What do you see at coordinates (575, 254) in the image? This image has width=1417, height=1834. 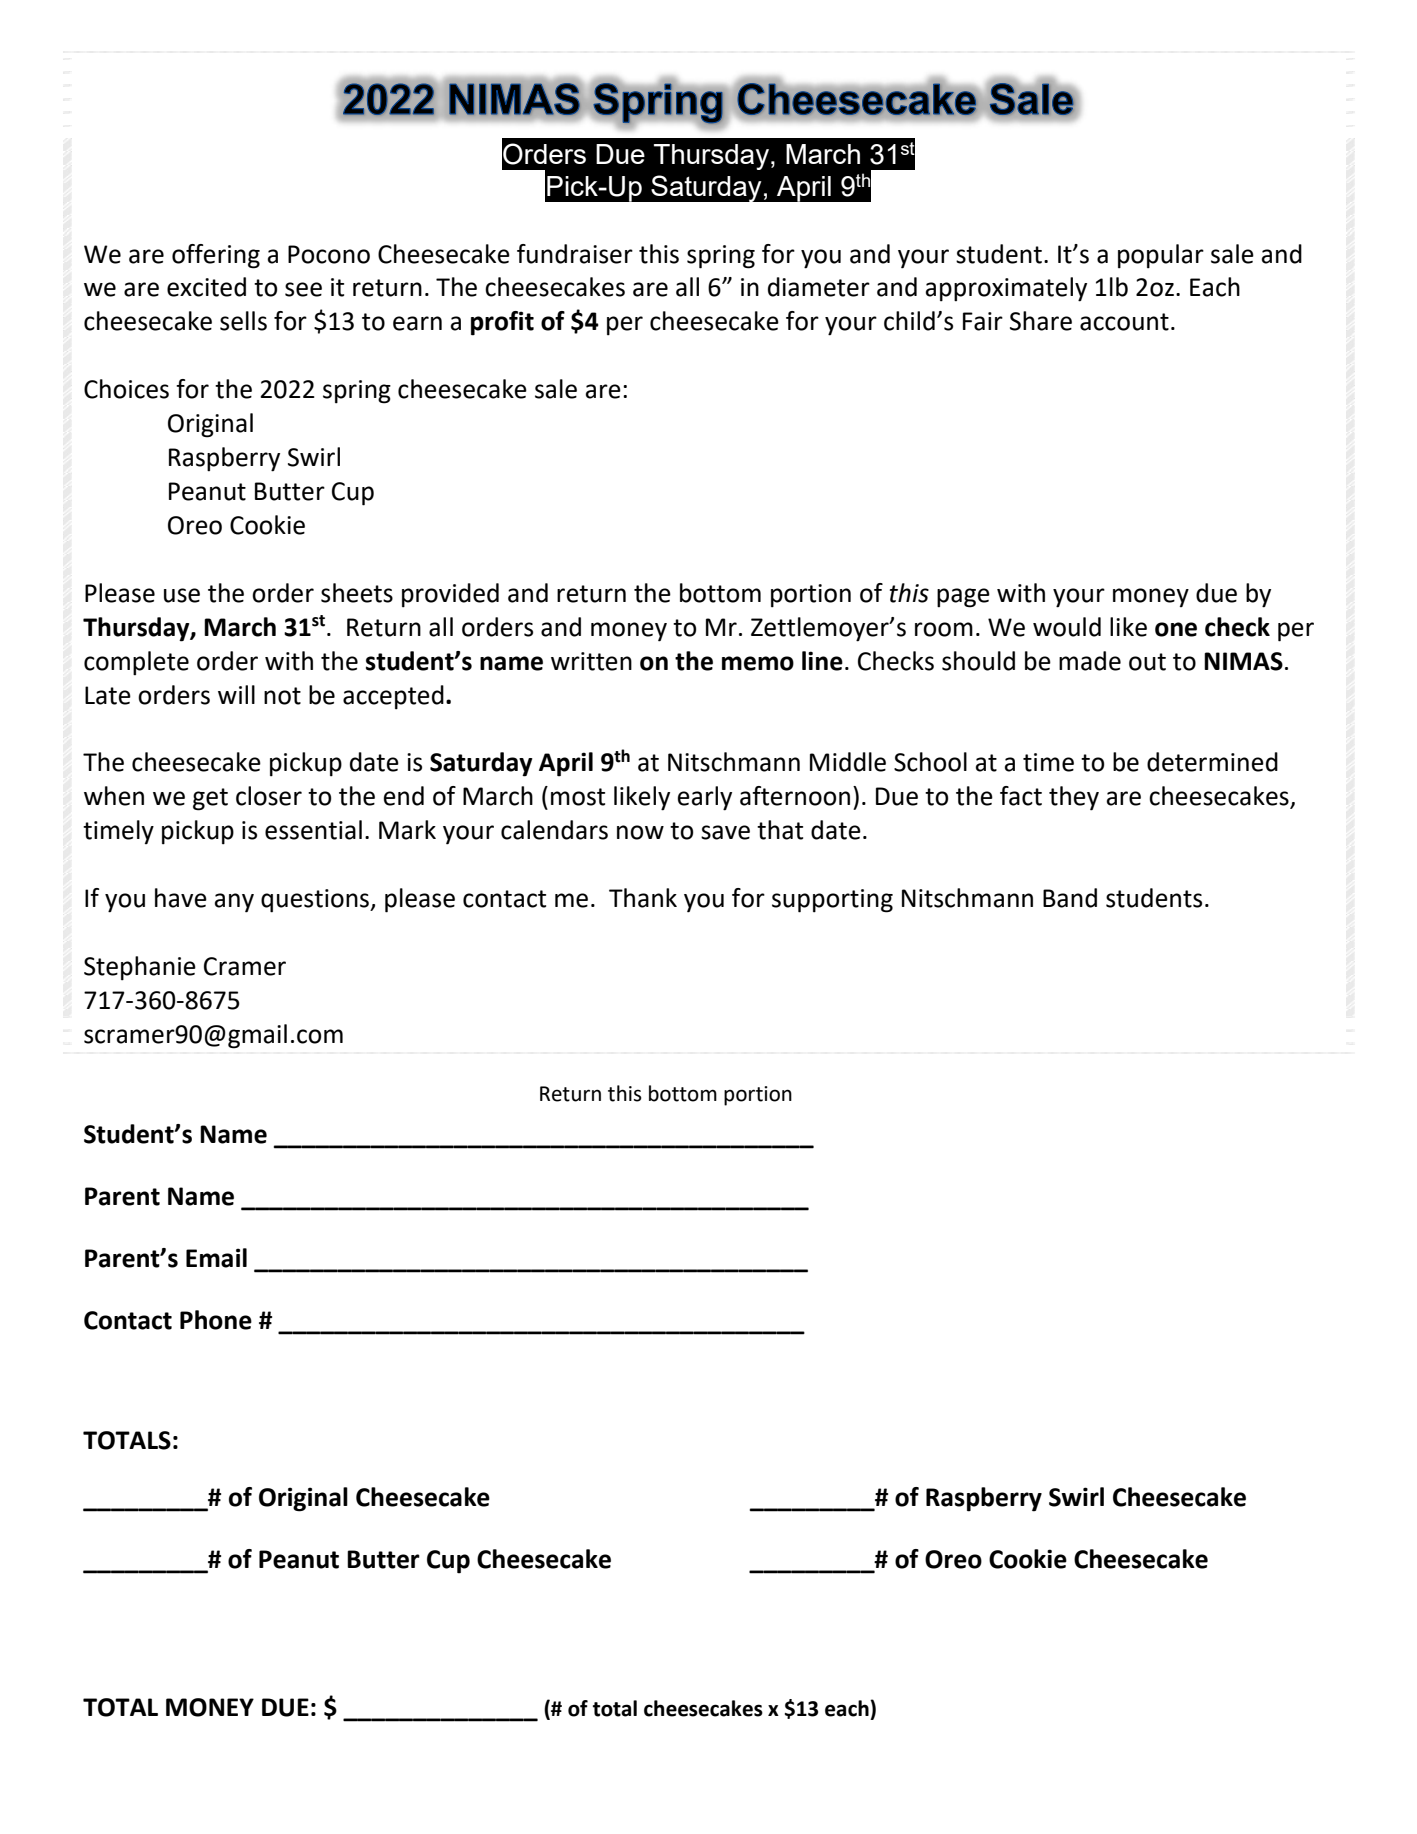 I see `fundraiser` at bounding box center [575, 254].
